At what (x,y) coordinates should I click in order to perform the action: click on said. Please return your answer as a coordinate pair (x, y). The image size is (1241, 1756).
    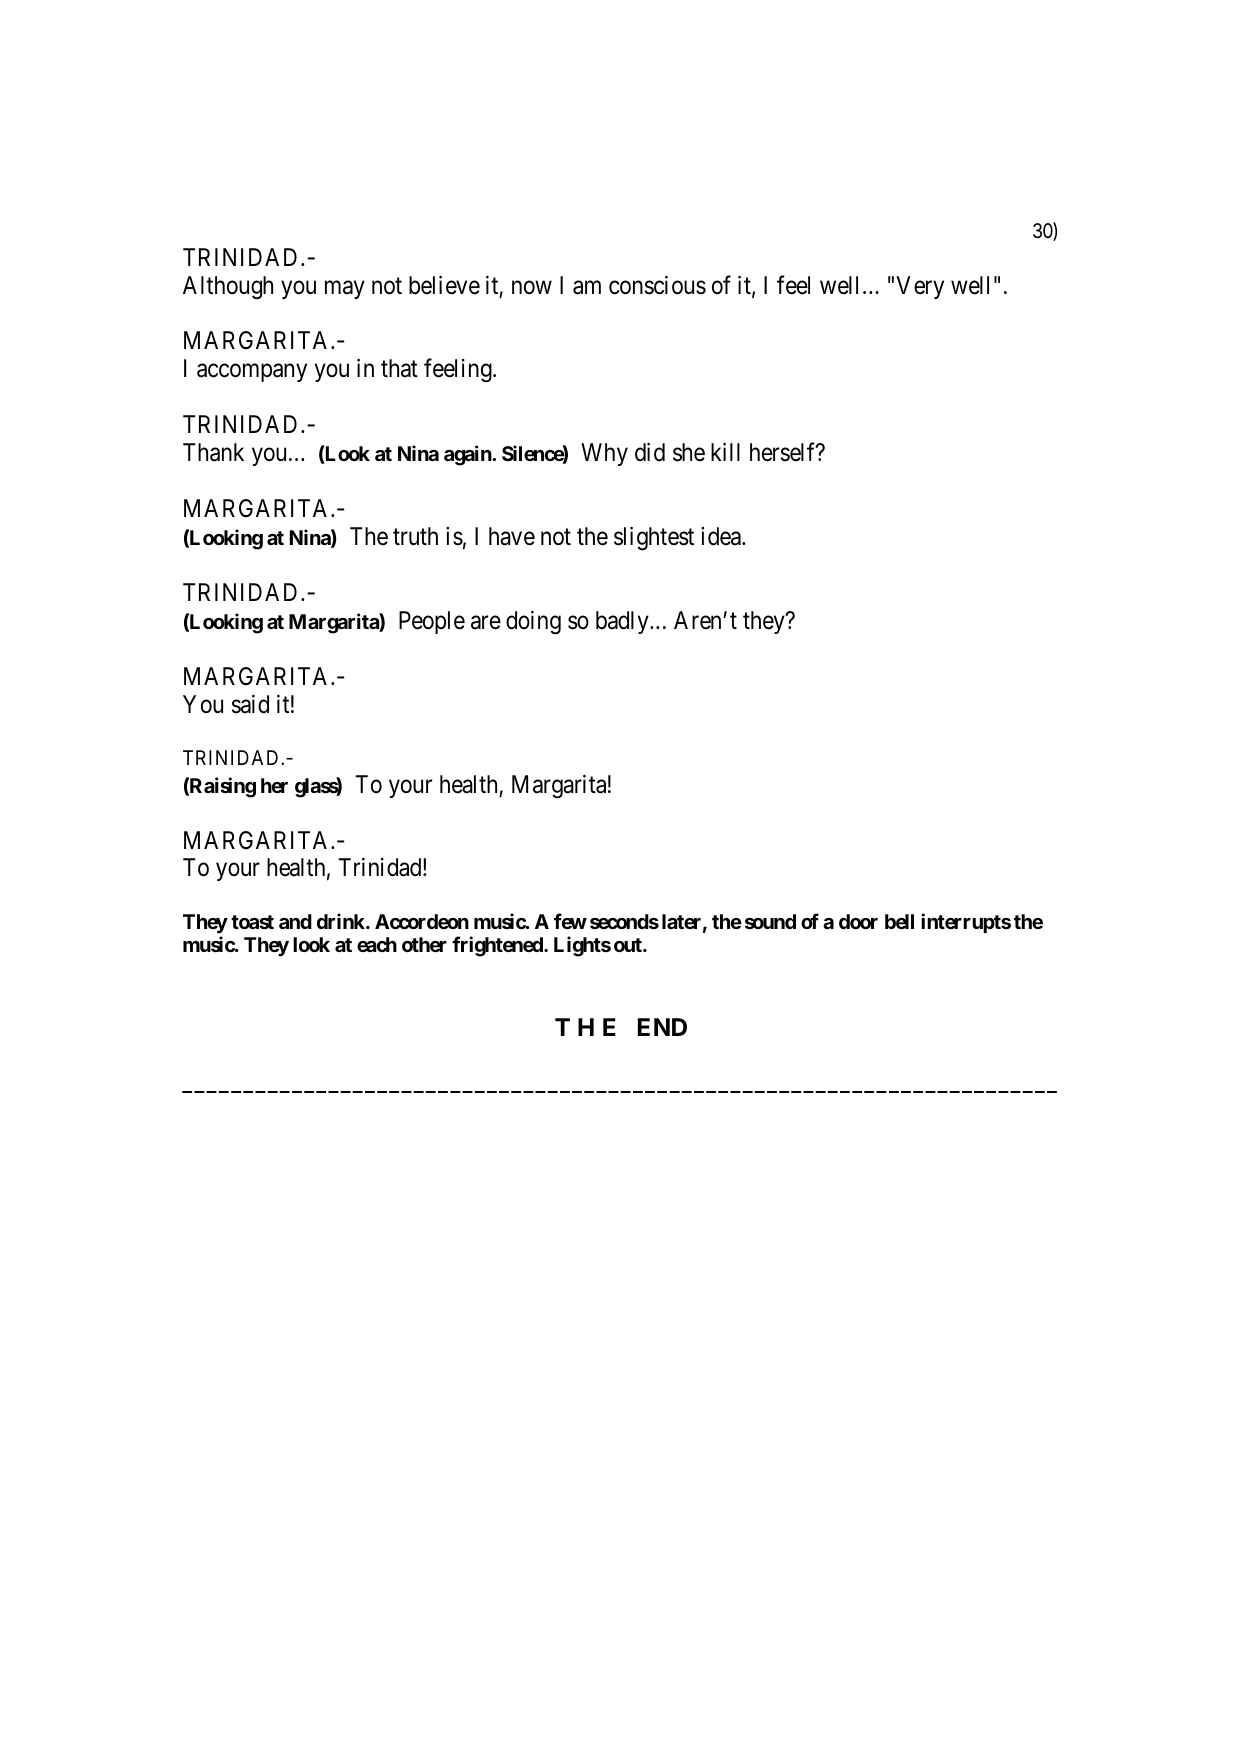
    Looking at the image, I should click on (250, 704).
